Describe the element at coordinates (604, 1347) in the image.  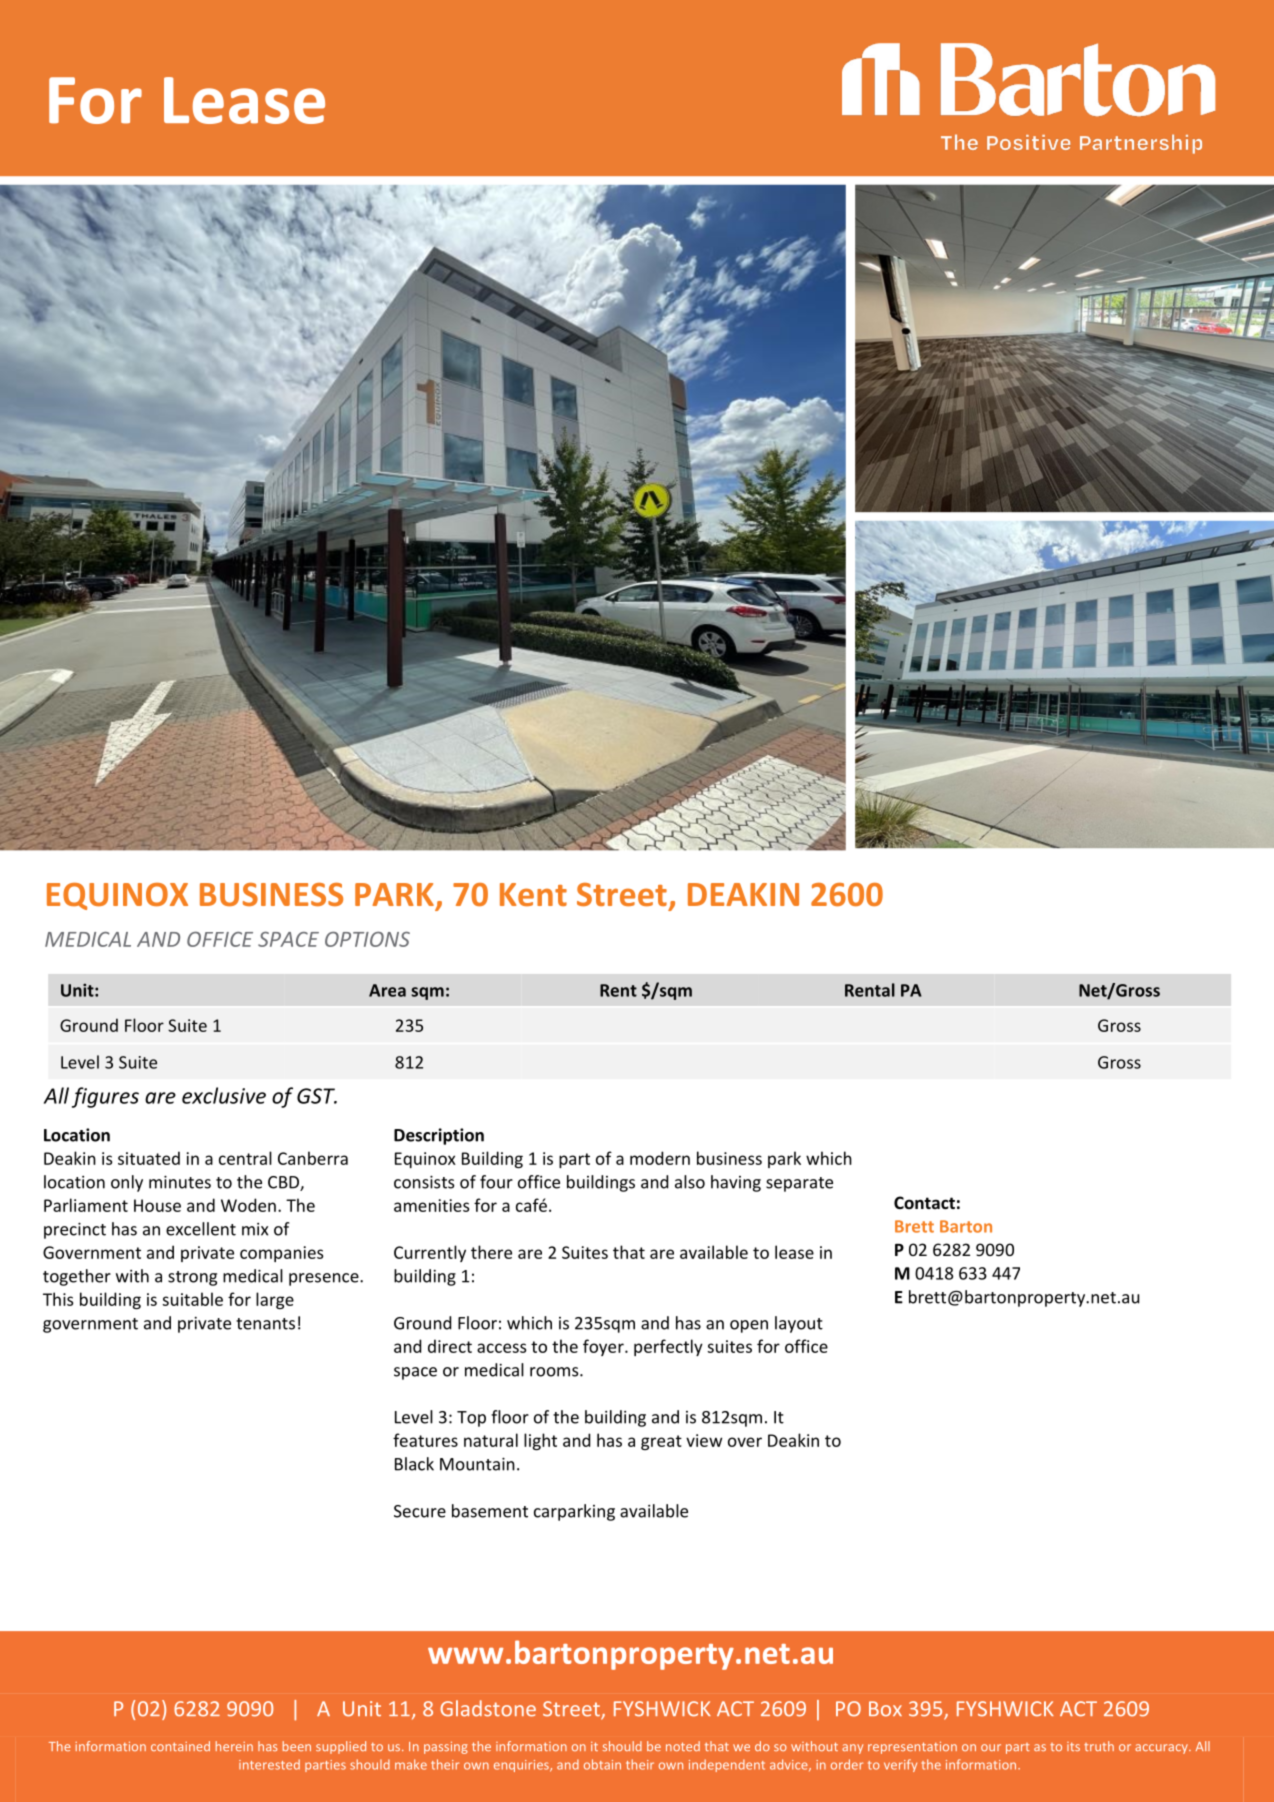
I see `foyer` at that location.
